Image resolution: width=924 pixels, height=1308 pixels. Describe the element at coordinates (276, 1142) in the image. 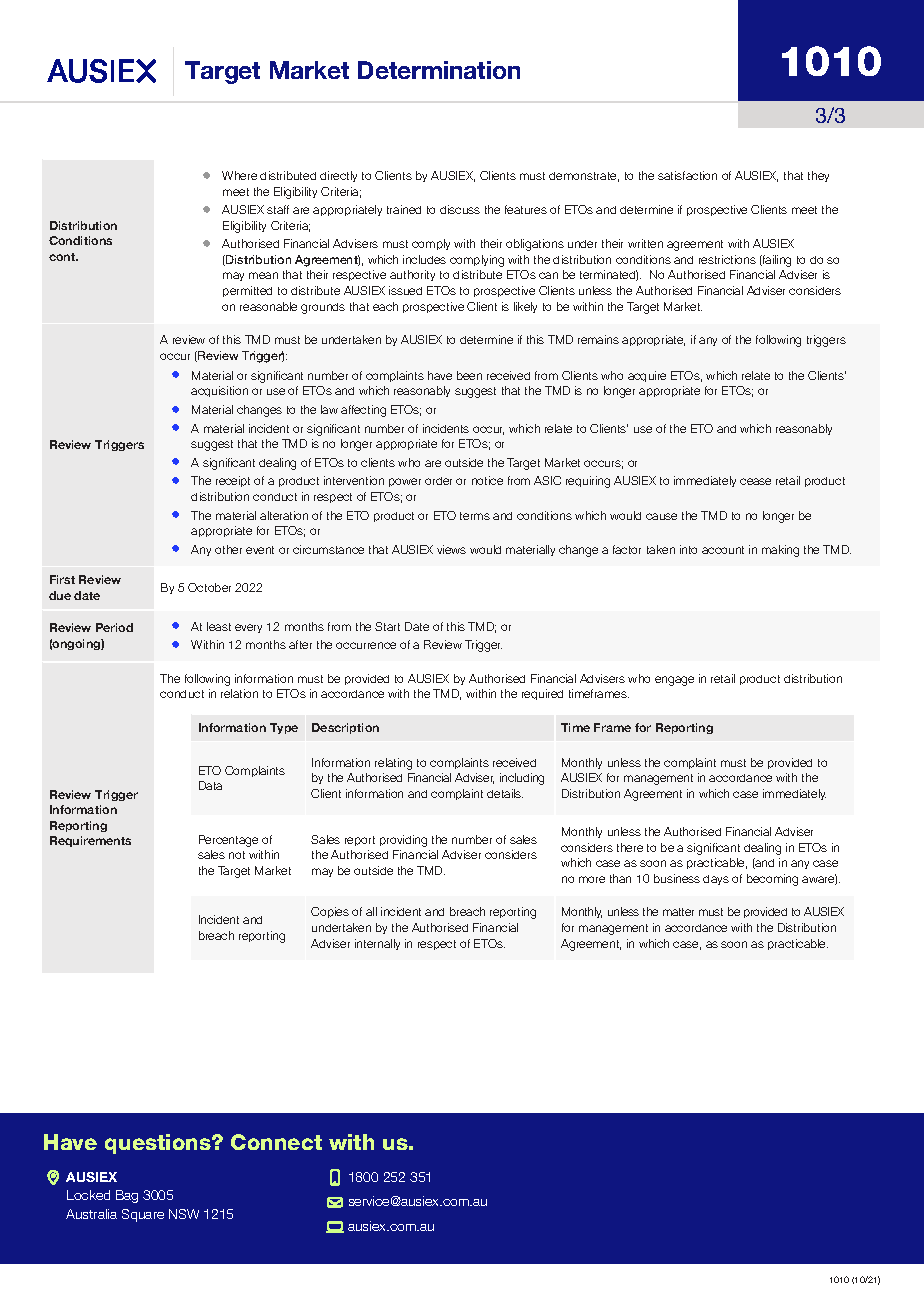

I see `Connect` at that location.
